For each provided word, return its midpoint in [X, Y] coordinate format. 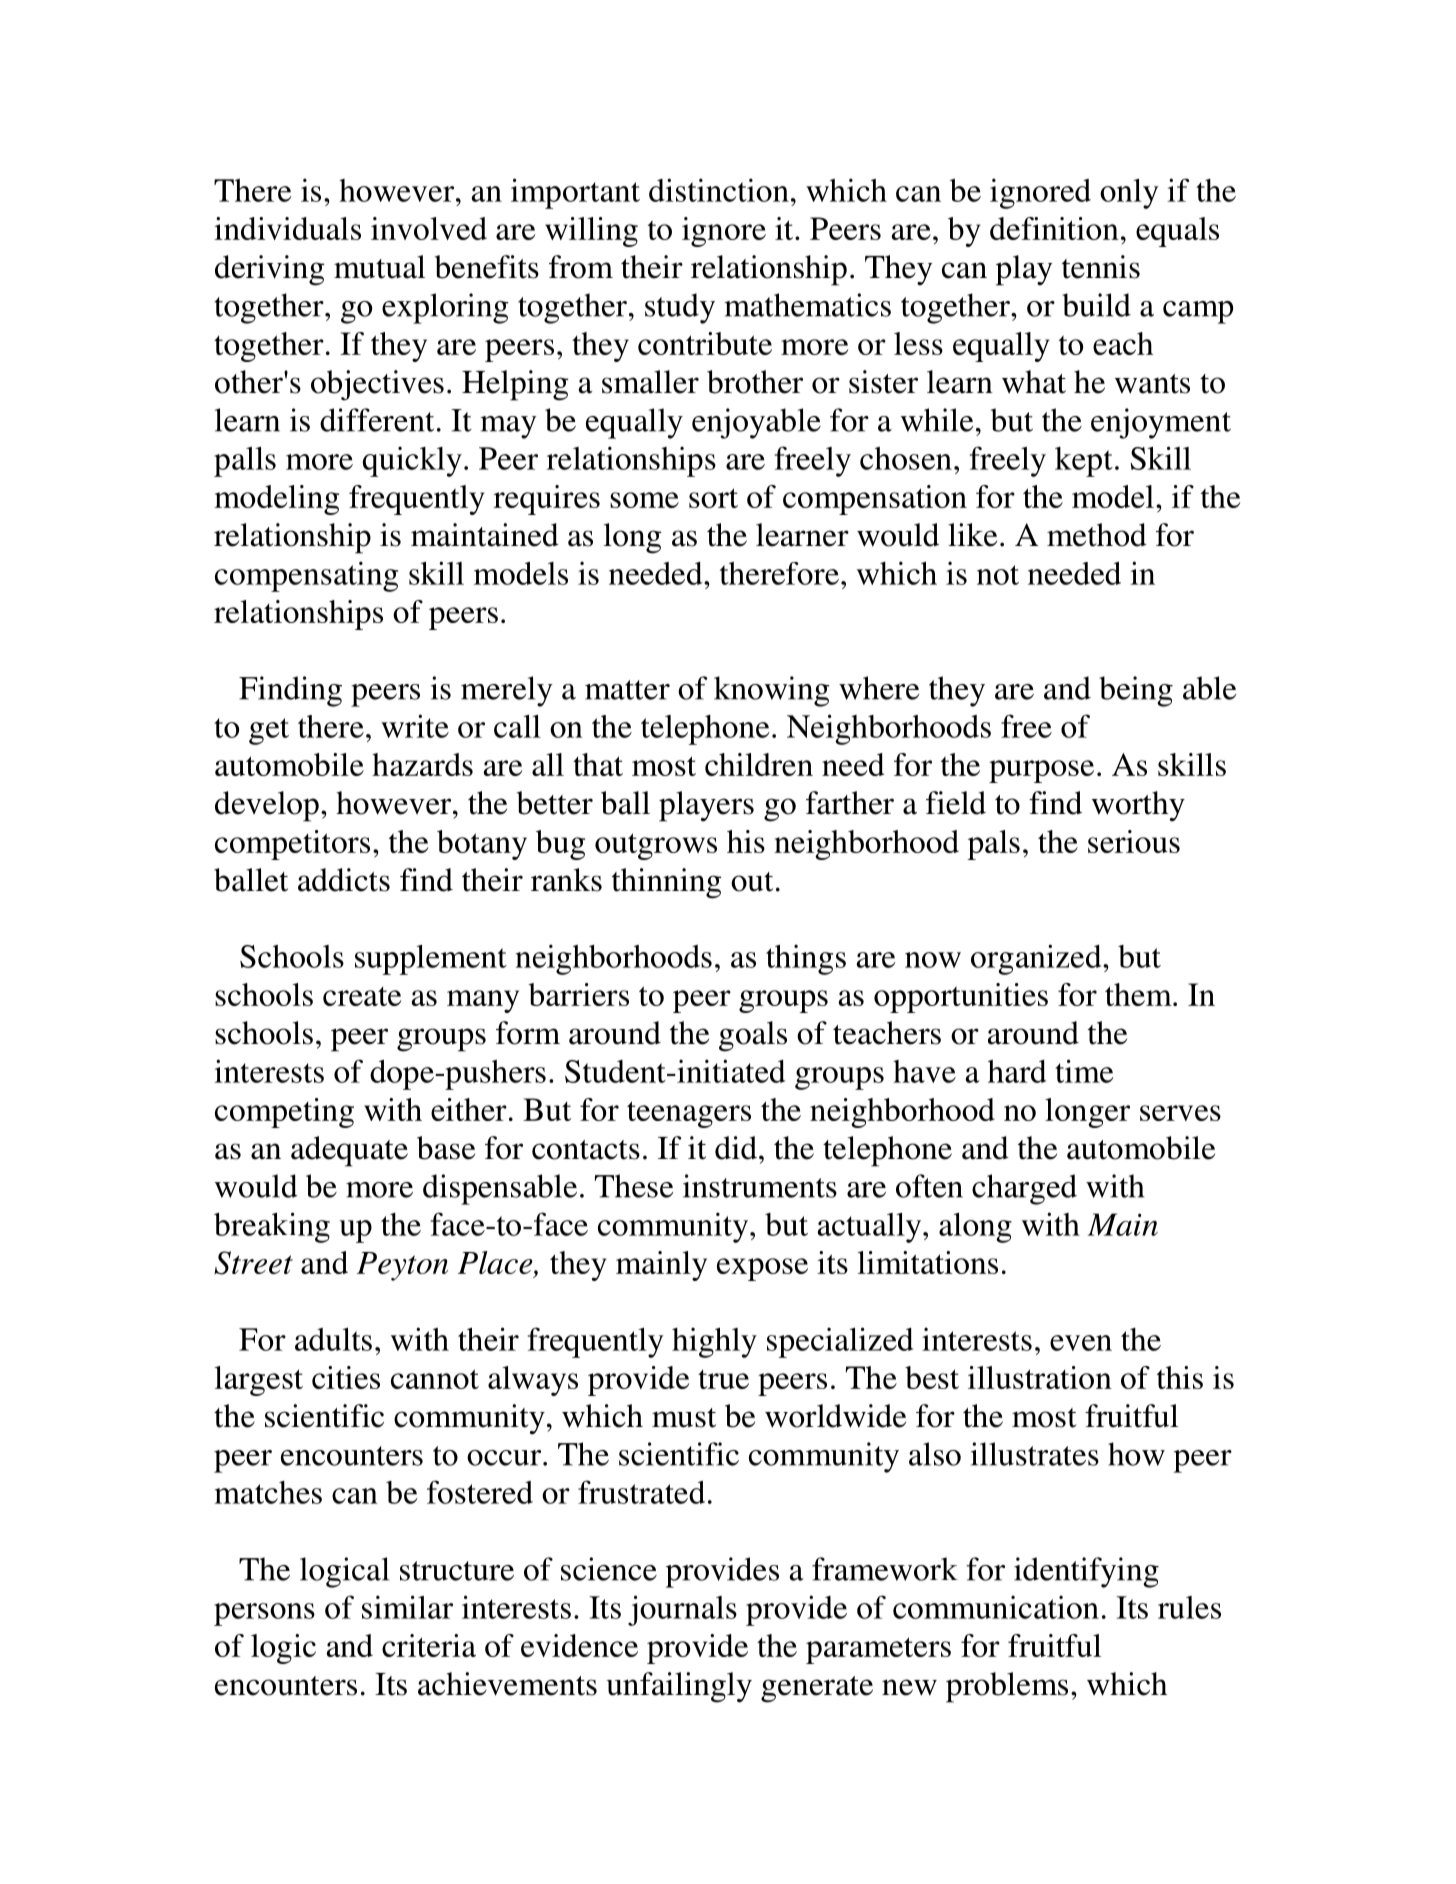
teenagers [689, 1114]
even [1081, 1343]
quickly [412, 461]
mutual [379, 267]
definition [1054, 228]
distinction [719, 190]
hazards [422, 764]
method [1097, 535]
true [723, 1379]
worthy [1138, 806]
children [759, 764]
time [1084, 1071]
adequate [349, 1151]
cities [346, 1377]
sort [713, 498]
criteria [429, 1645]
